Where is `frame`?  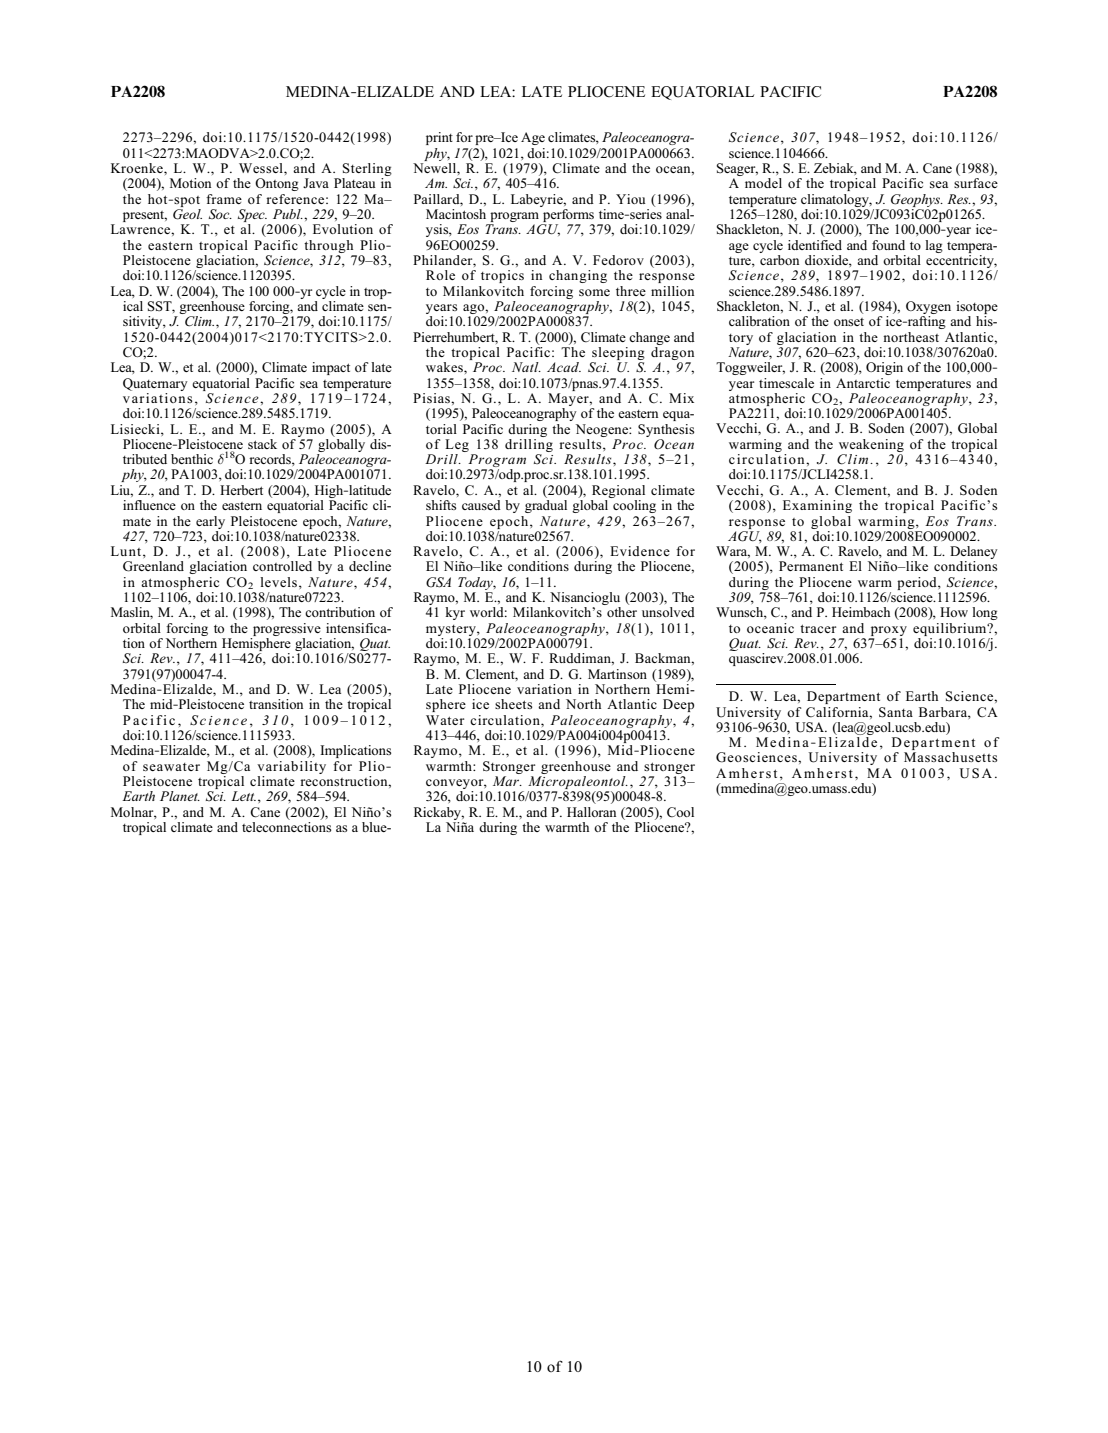 frame is located at coordinates (224, 199).
